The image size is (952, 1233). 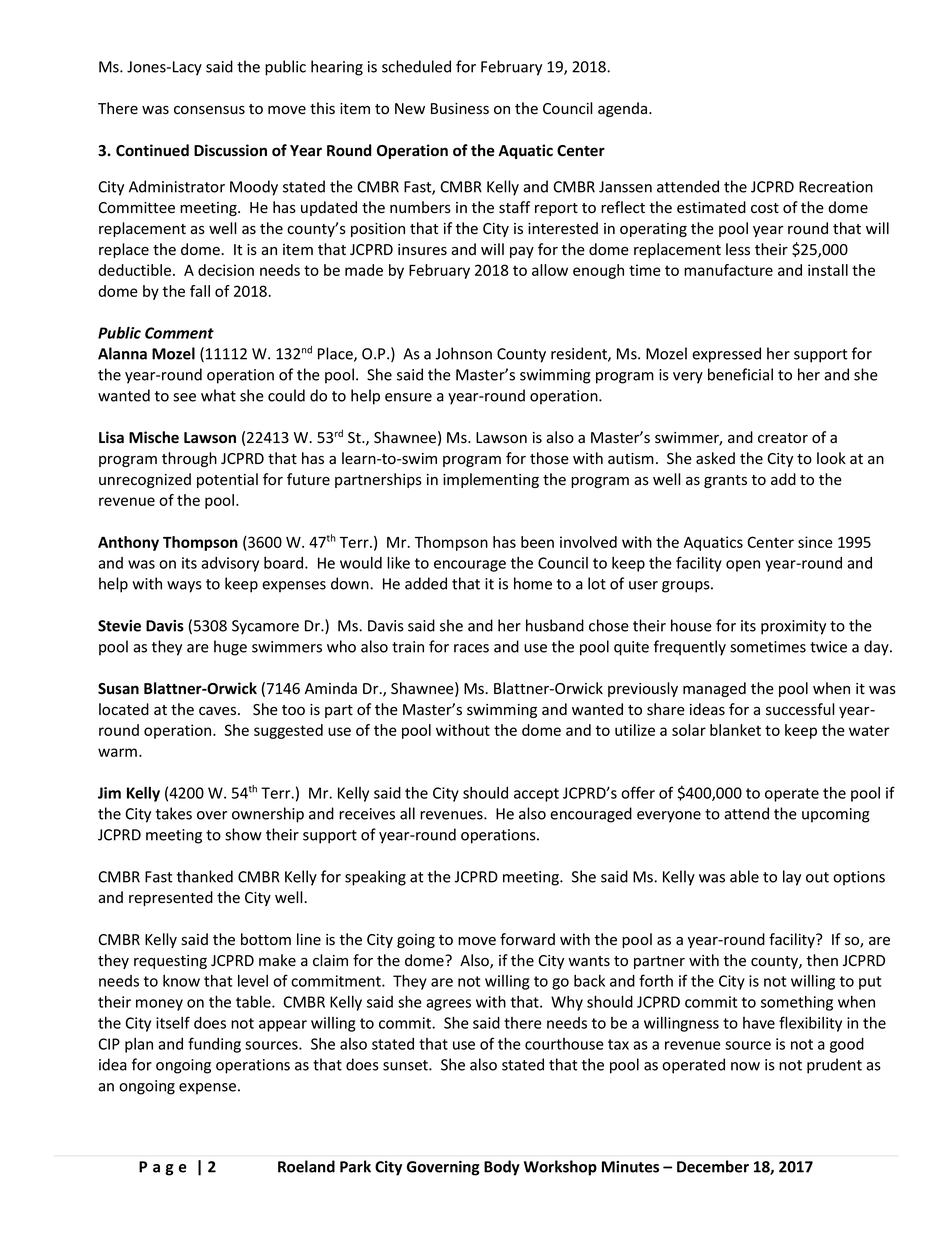 I want to click on funding, so click(x=214, y=1045).
